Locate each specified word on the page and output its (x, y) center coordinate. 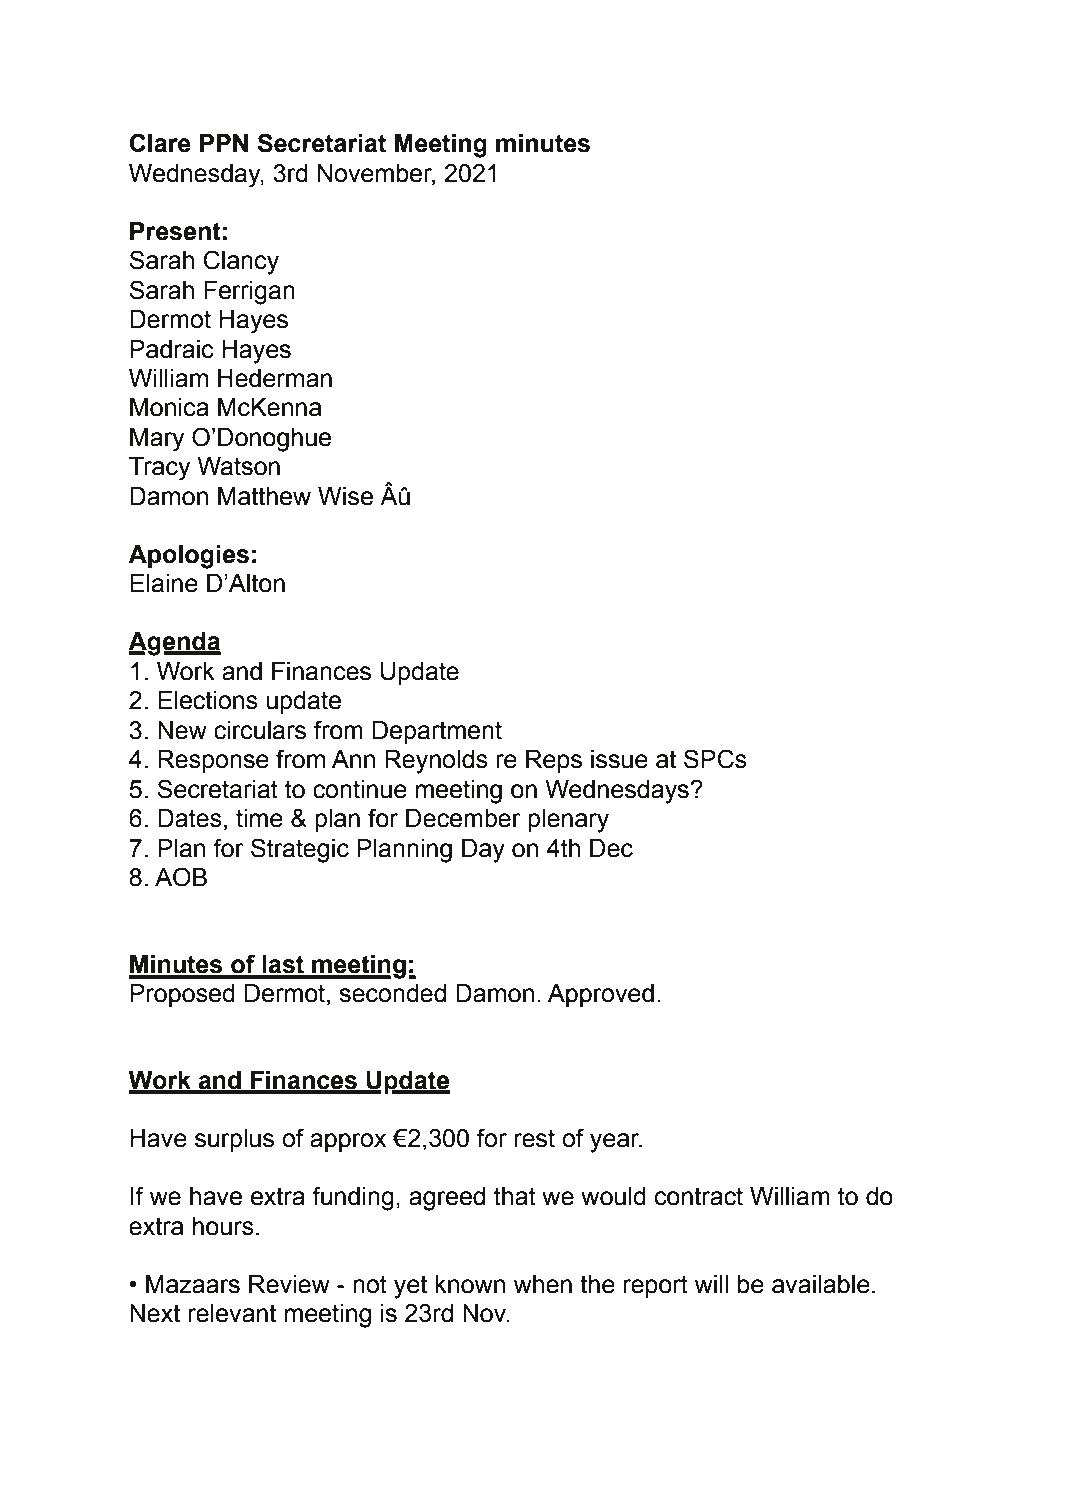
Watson (238, 466)
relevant (232, 1313)
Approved (601, 995)
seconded (392, 993)
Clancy (241, 262)
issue (619, 759)
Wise (345, 496)
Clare (160, 143)
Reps (554, 761)
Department (437, 732)
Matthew (264, 496)
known (470, 1284)
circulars (260, 730)
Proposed (182, 995)
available (821, 1284)
